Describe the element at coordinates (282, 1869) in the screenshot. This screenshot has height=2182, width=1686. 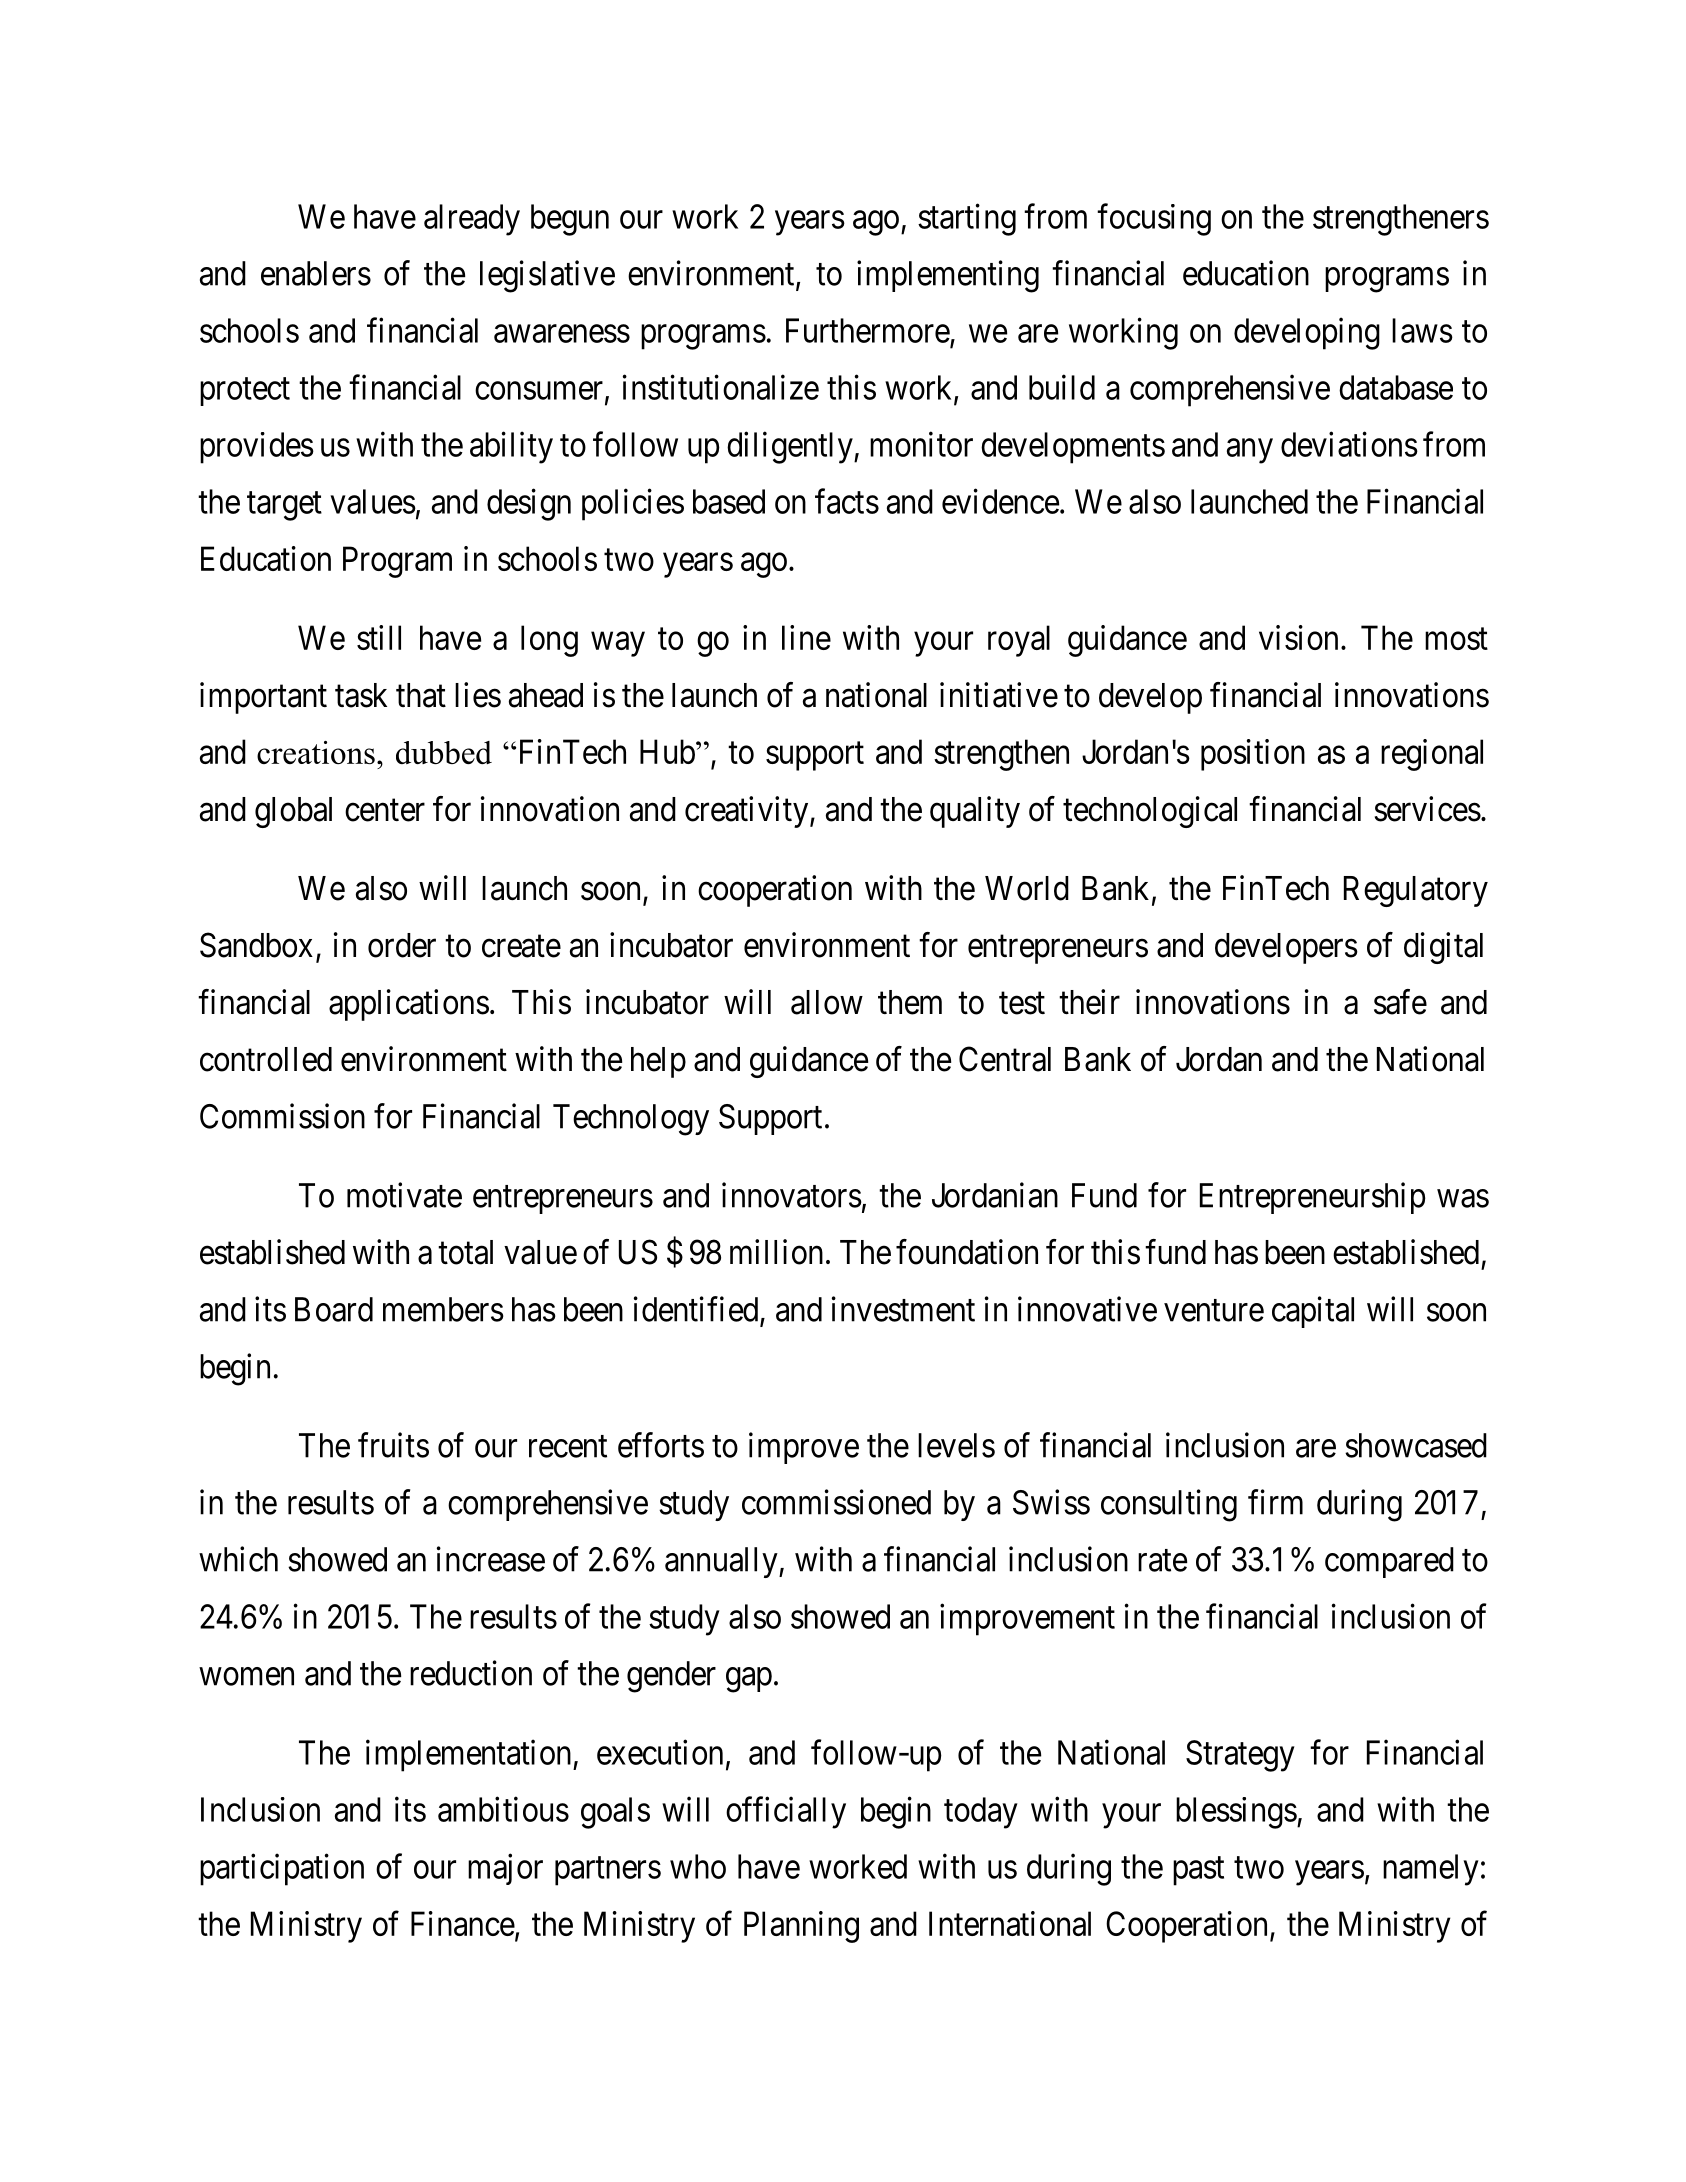
I see `participation` at that location.
